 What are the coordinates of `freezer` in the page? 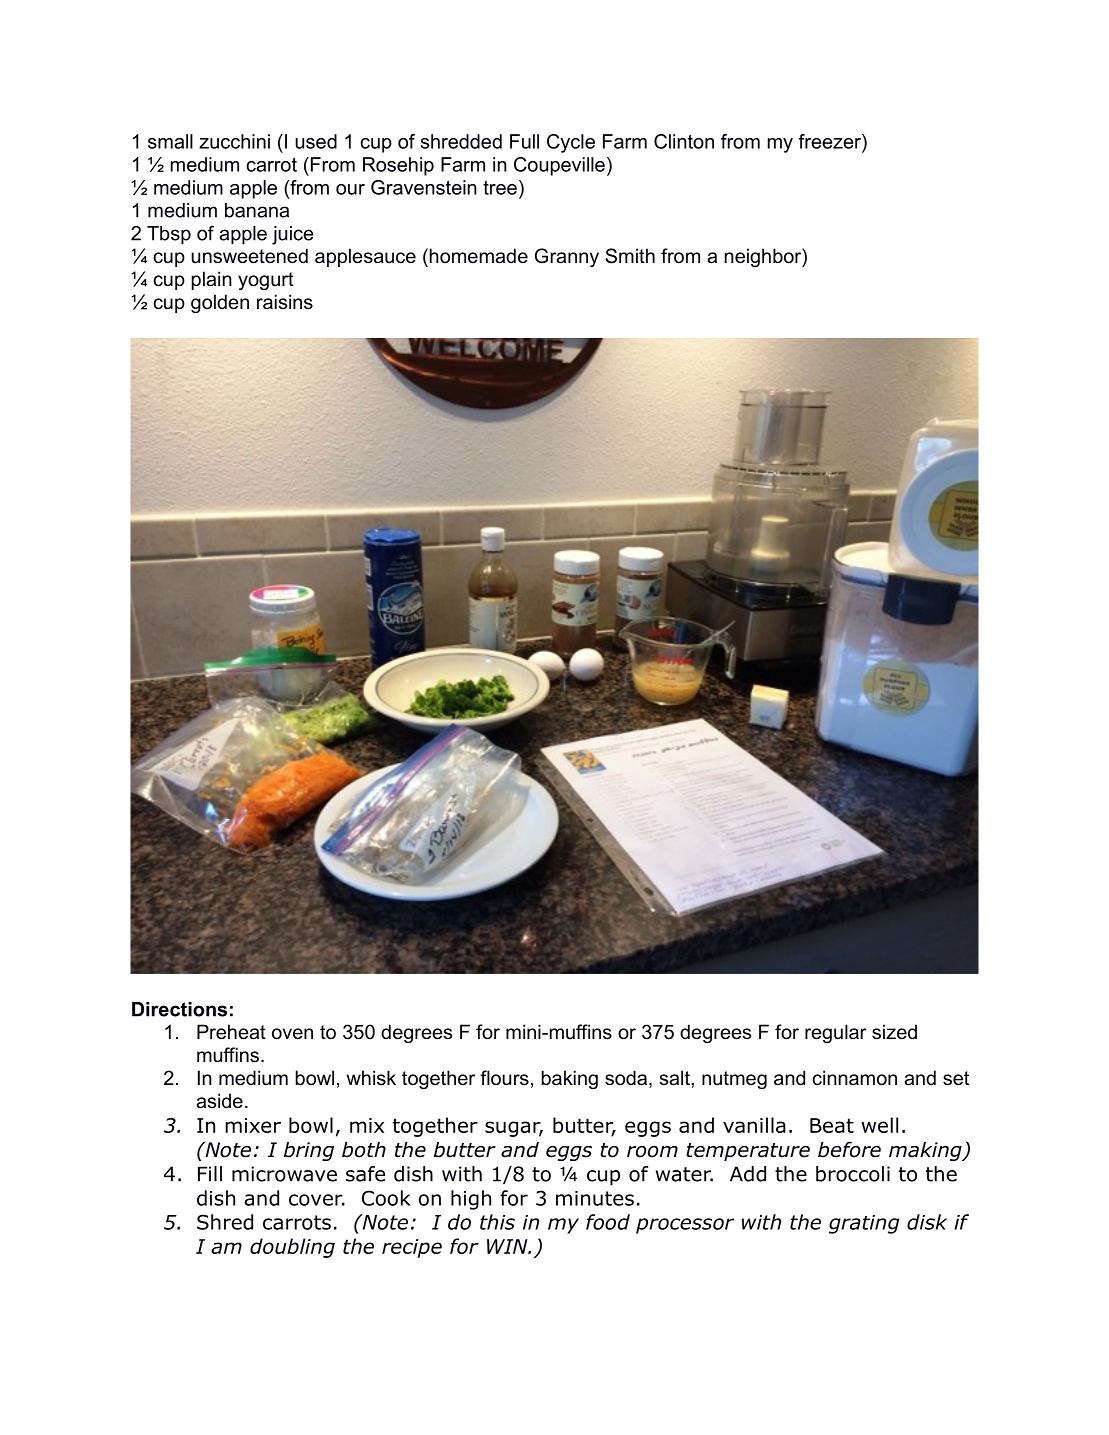 It's located at (830, 141).
